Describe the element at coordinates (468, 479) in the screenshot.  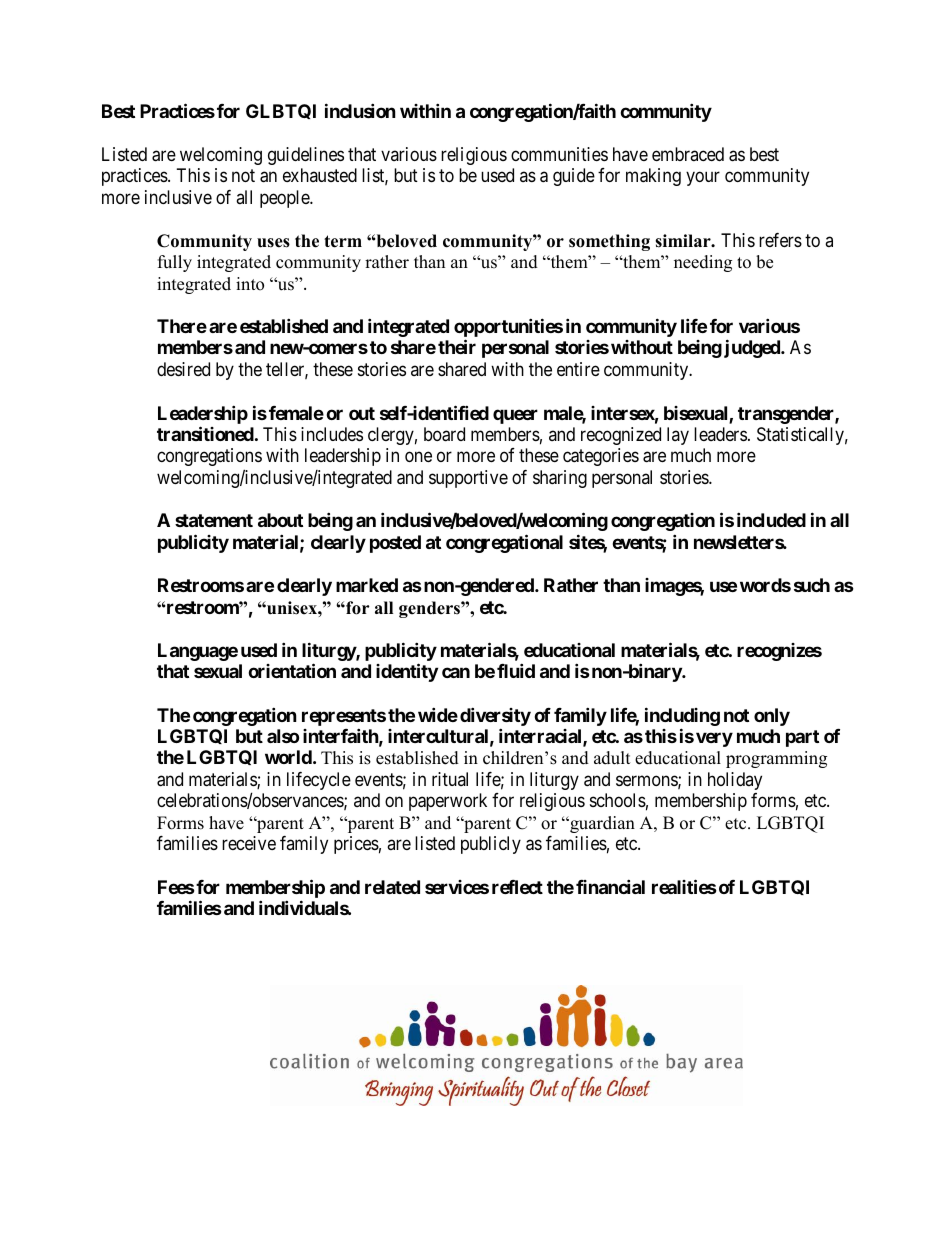
I see `supportive` at that location.
